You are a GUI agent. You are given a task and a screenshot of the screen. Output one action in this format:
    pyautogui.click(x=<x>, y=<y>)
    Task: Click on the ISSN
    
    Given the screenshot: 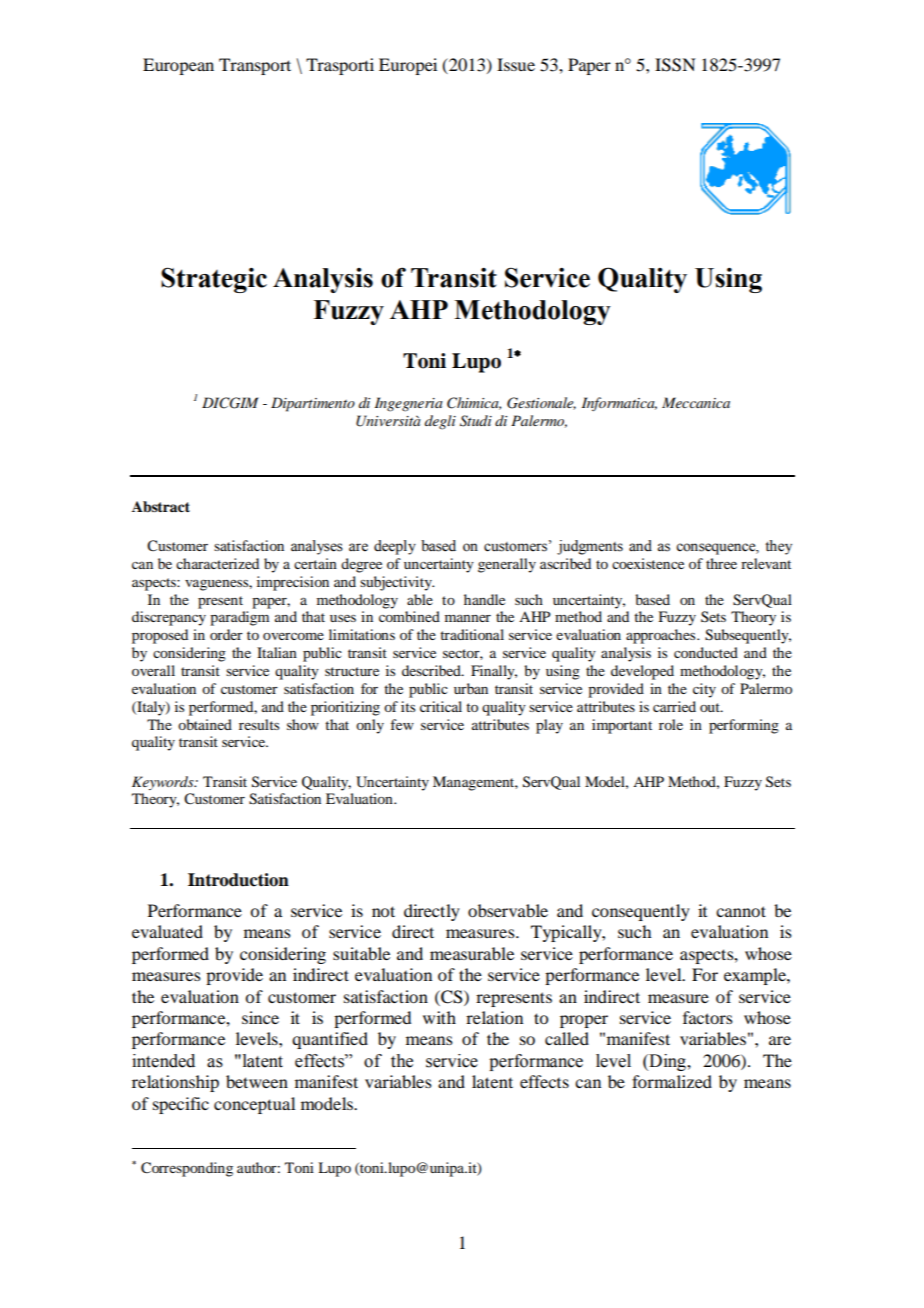 What is the action you would take?
    pyautogui.click(x=675, y=65)
